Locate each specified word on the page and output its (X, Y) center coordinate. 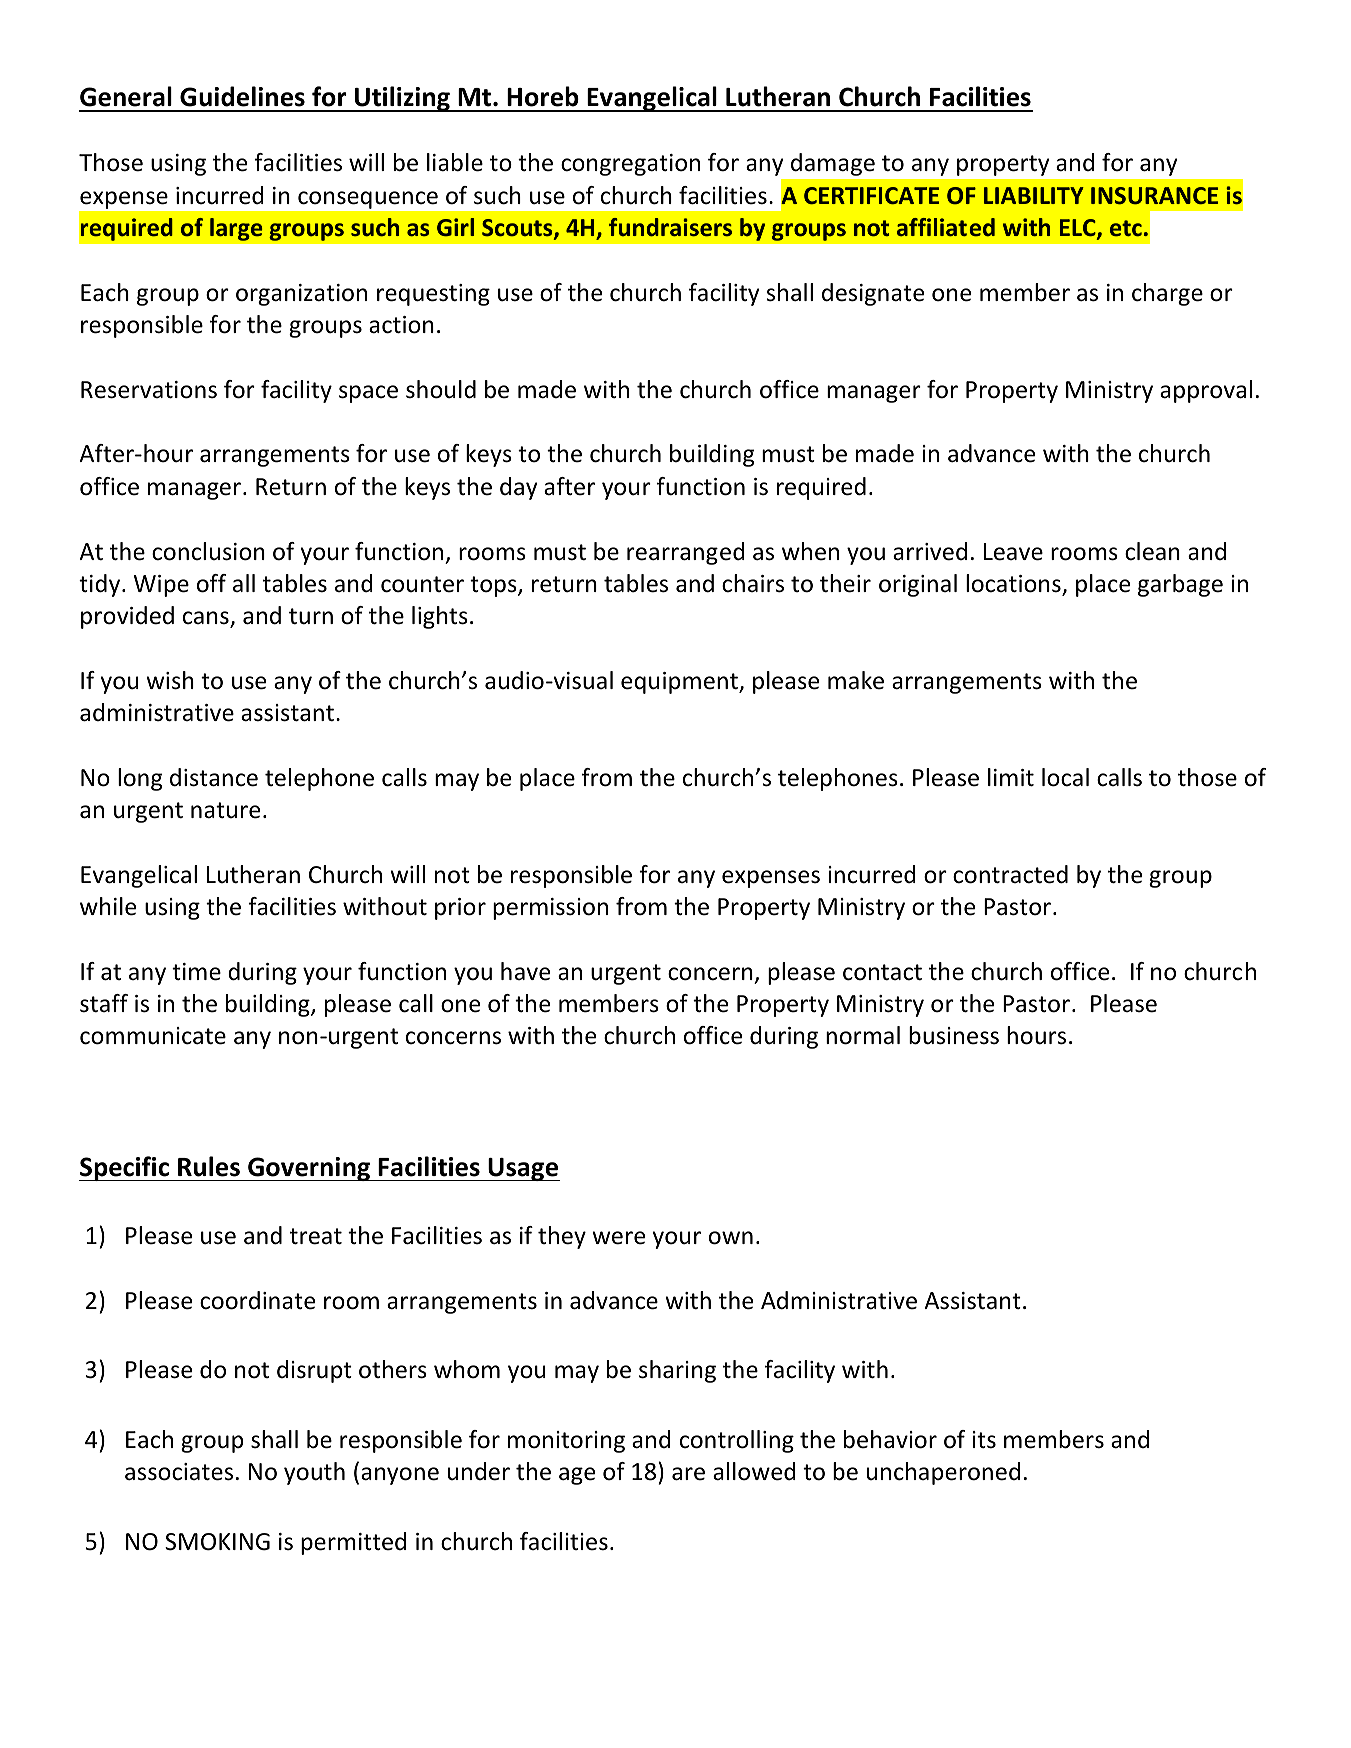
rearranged (686, 553)
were (618, 1238)
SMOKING (217, 1542)
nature (225, 810)
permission (550, 909)
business (954, 1035)
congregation (630, 165)
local (1065, 777)
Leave (1013, 552)
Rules (209, 1166)
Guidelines (242, 96)
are (688, 1474)
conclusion (208, 551)
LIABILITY (1034, 195)
